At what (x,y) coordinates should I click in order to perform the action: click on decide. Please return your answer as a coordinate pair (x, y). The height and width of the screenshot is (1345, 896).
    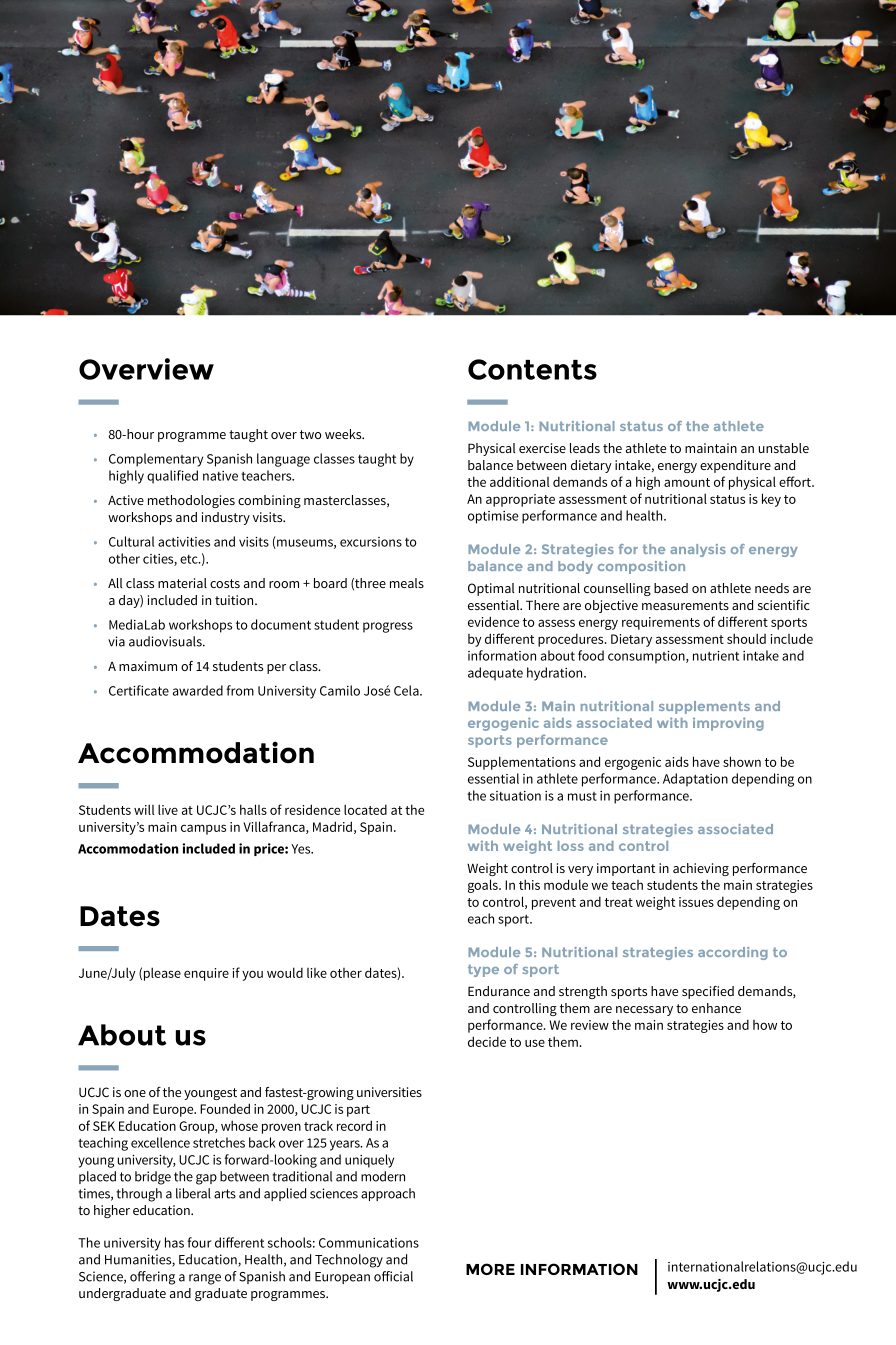
    Looking at the image, I should click on (487, 1041).
